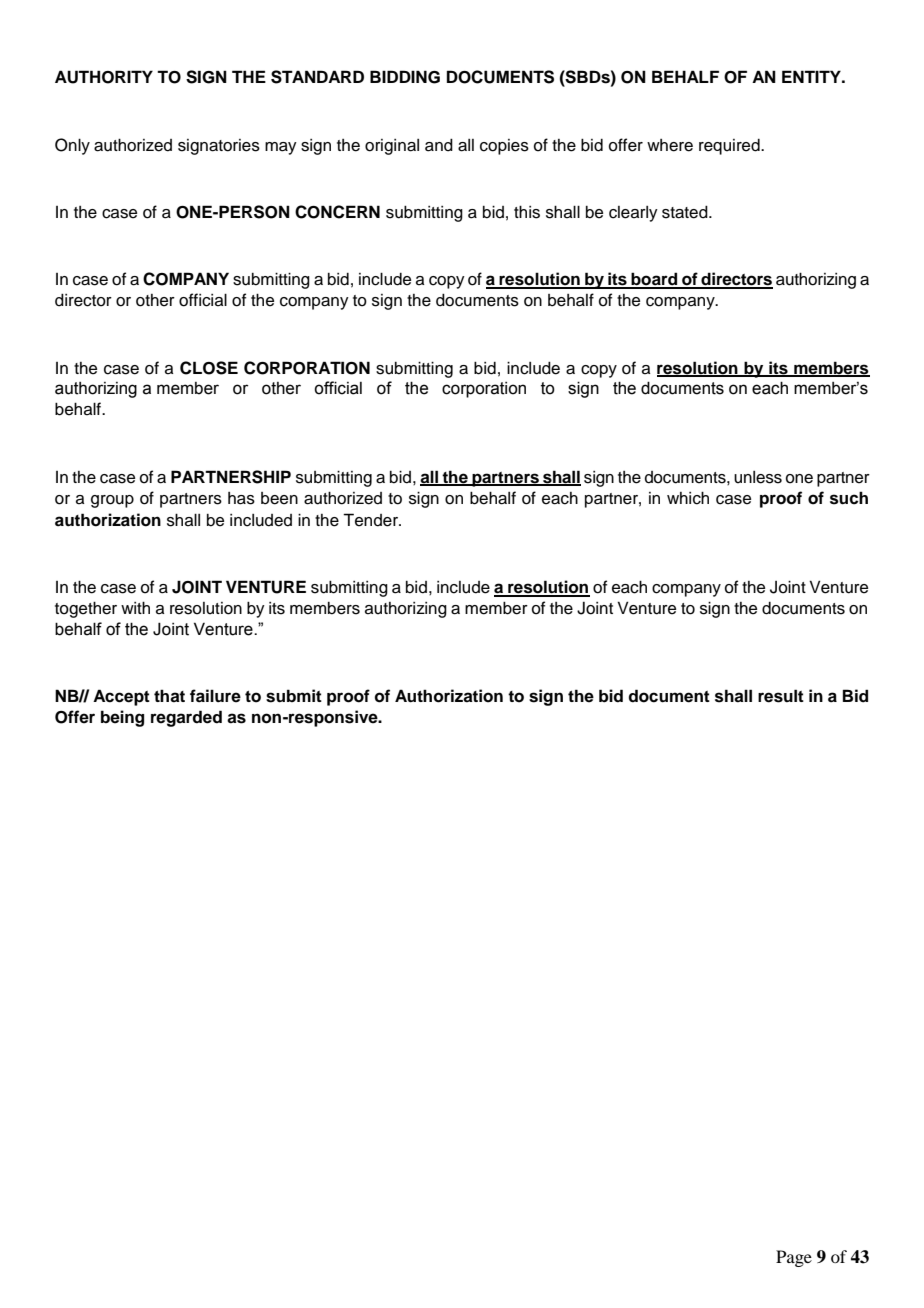 The height and width of the screenshot is (1308, 924). Describe the element at coordinates (121, 697) in the screenshot. I see `Accept` at that location.
